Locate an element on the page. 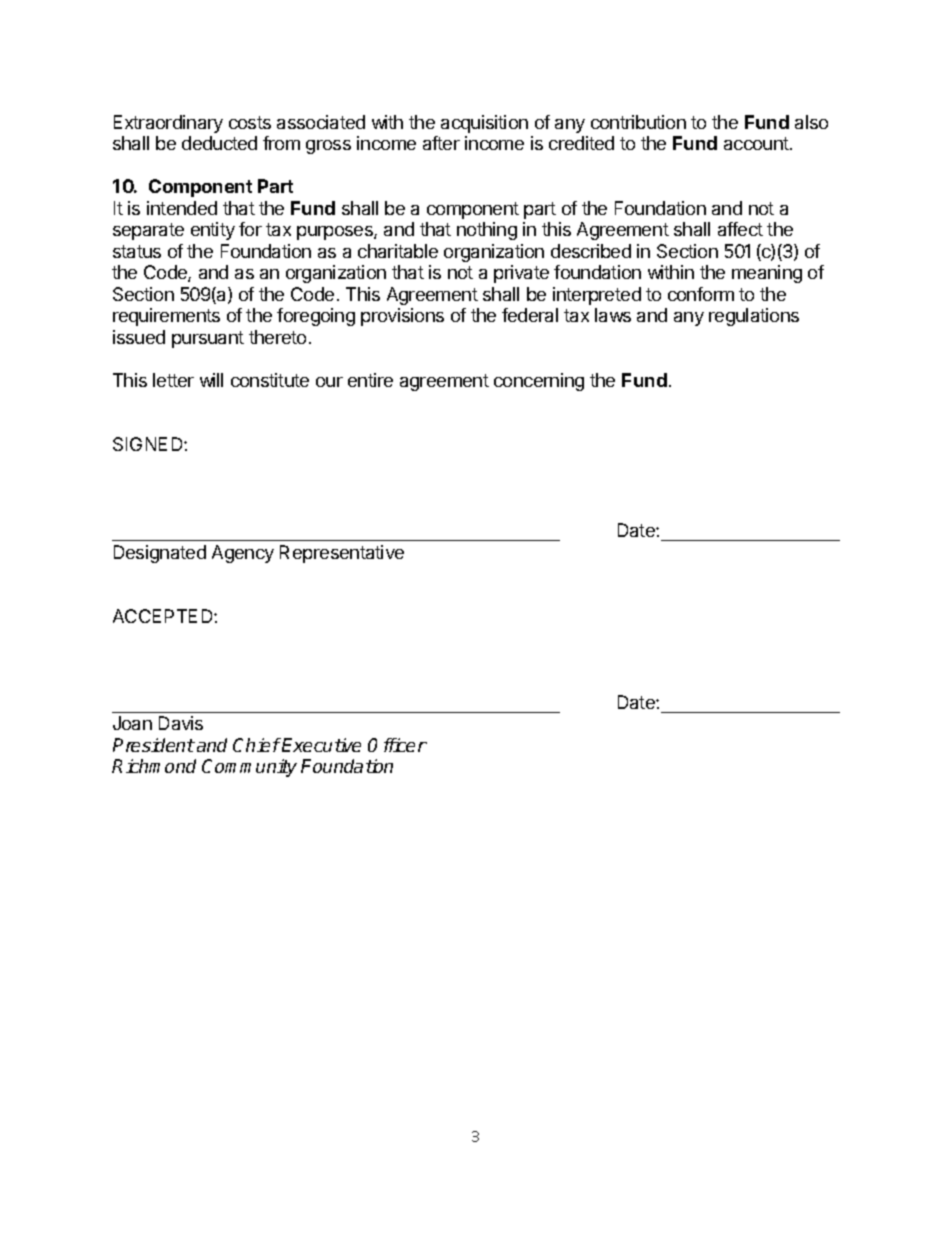 The image size is (952, 1233). Agency is located at coordinates (243, 554).
